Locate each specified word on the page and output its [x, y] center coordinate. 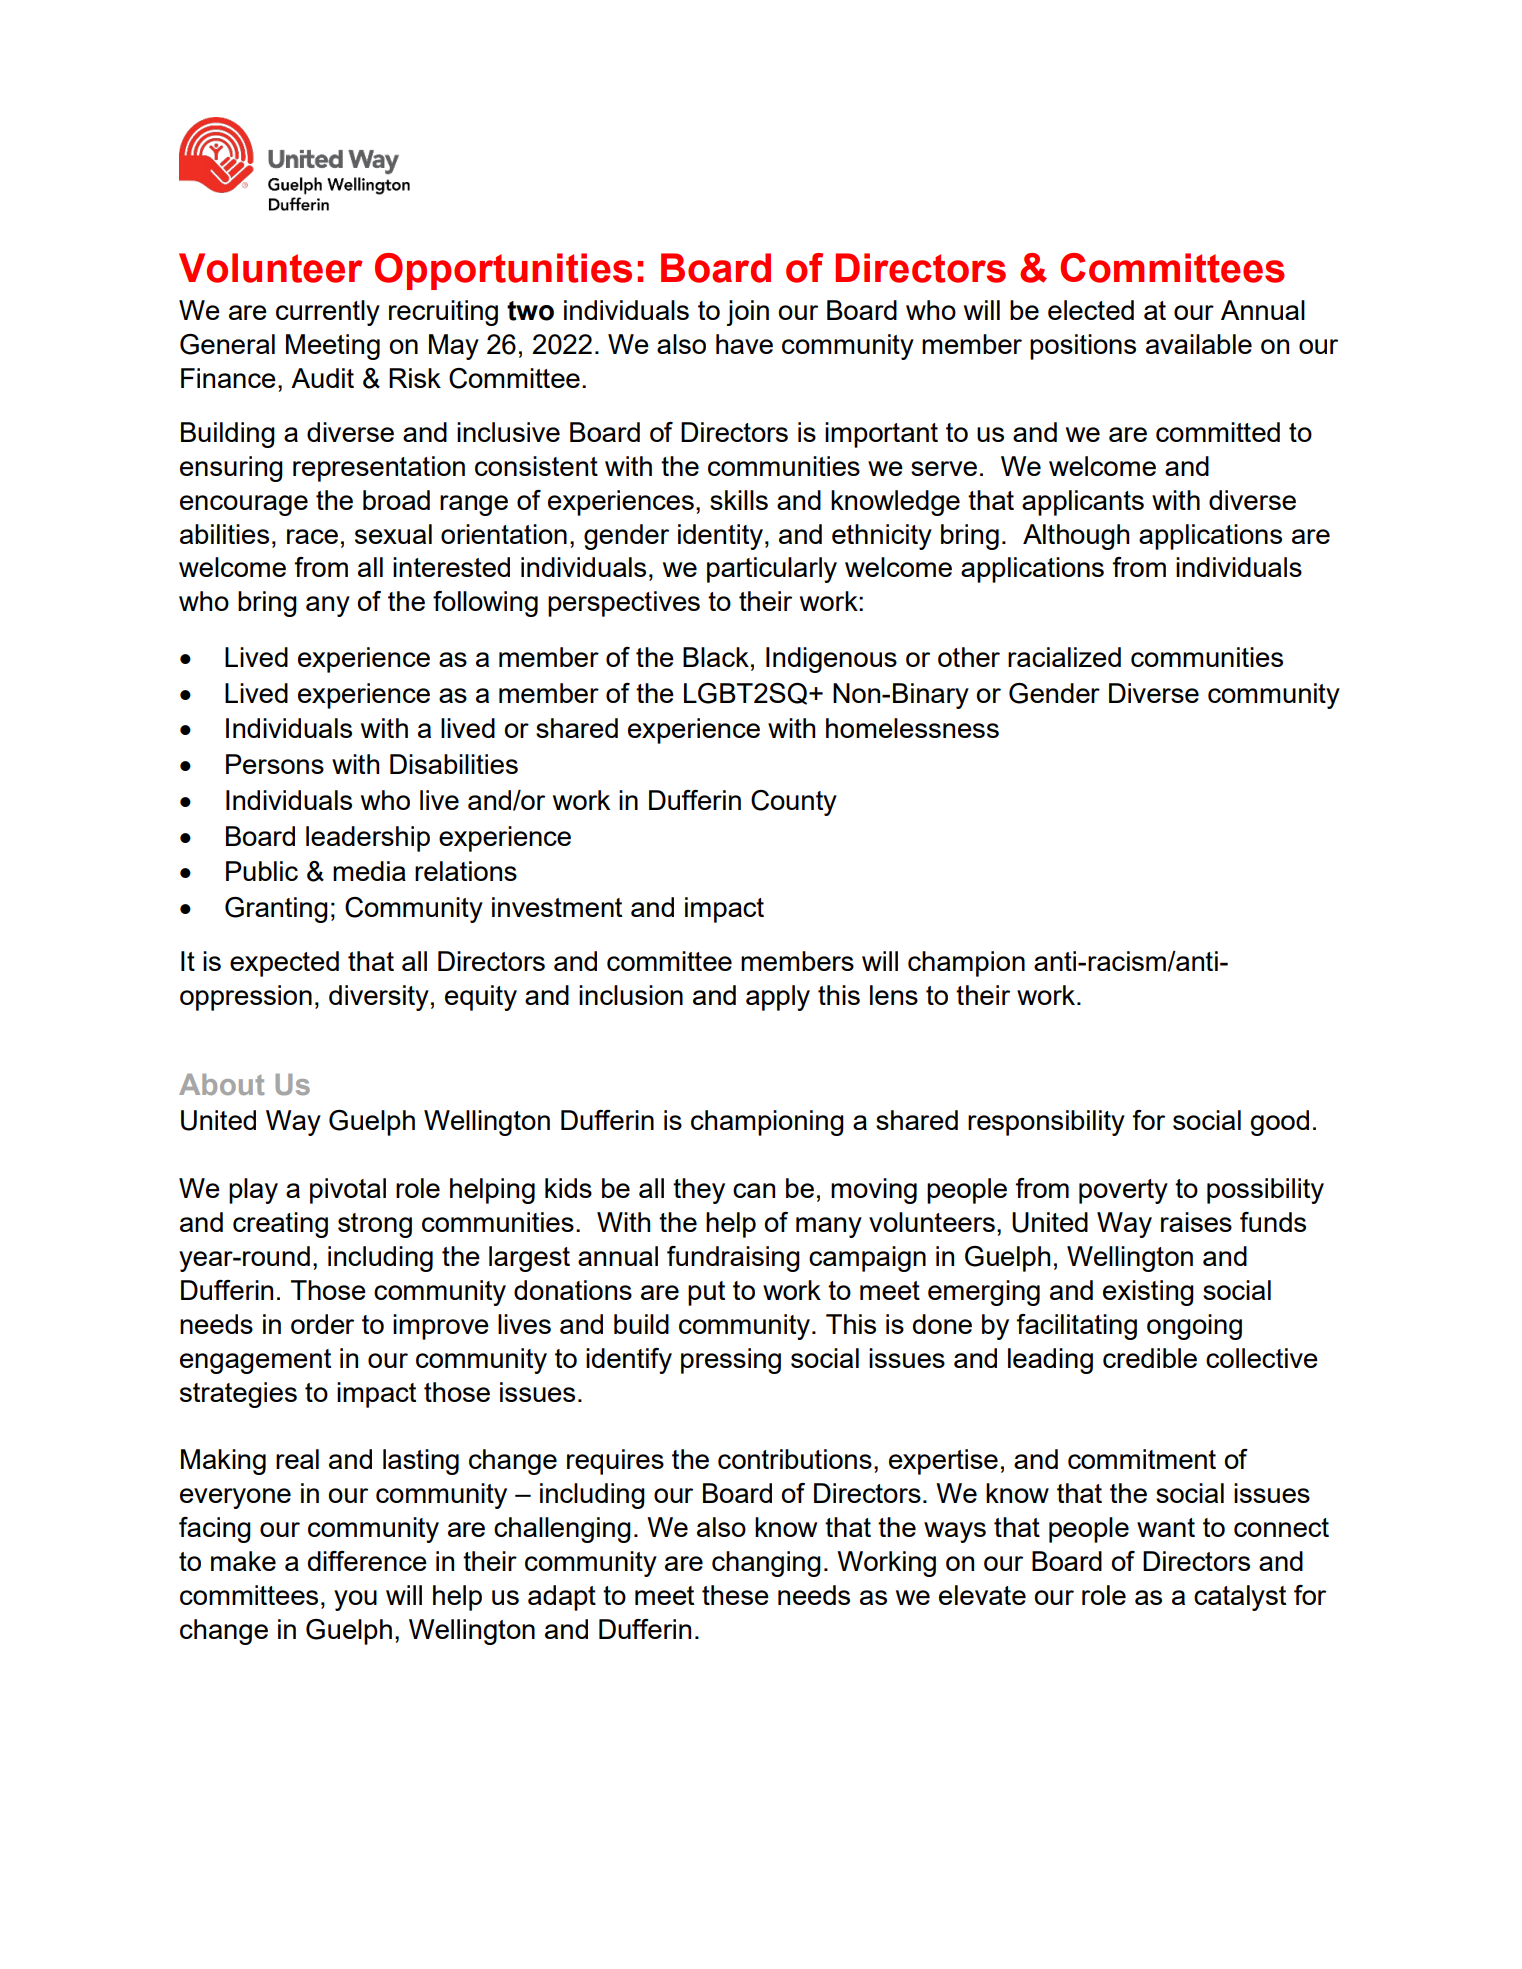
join [747, 313]
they [699, 1191]
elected [1091, 310]
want [1166, 1527]
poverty [1123, 1191]
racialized [1064, 657]
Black [716, 657]
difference [367, 1561]
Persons [275, 764]
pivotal [348, 1191]
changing [766, 1564]
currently [328, 313]
